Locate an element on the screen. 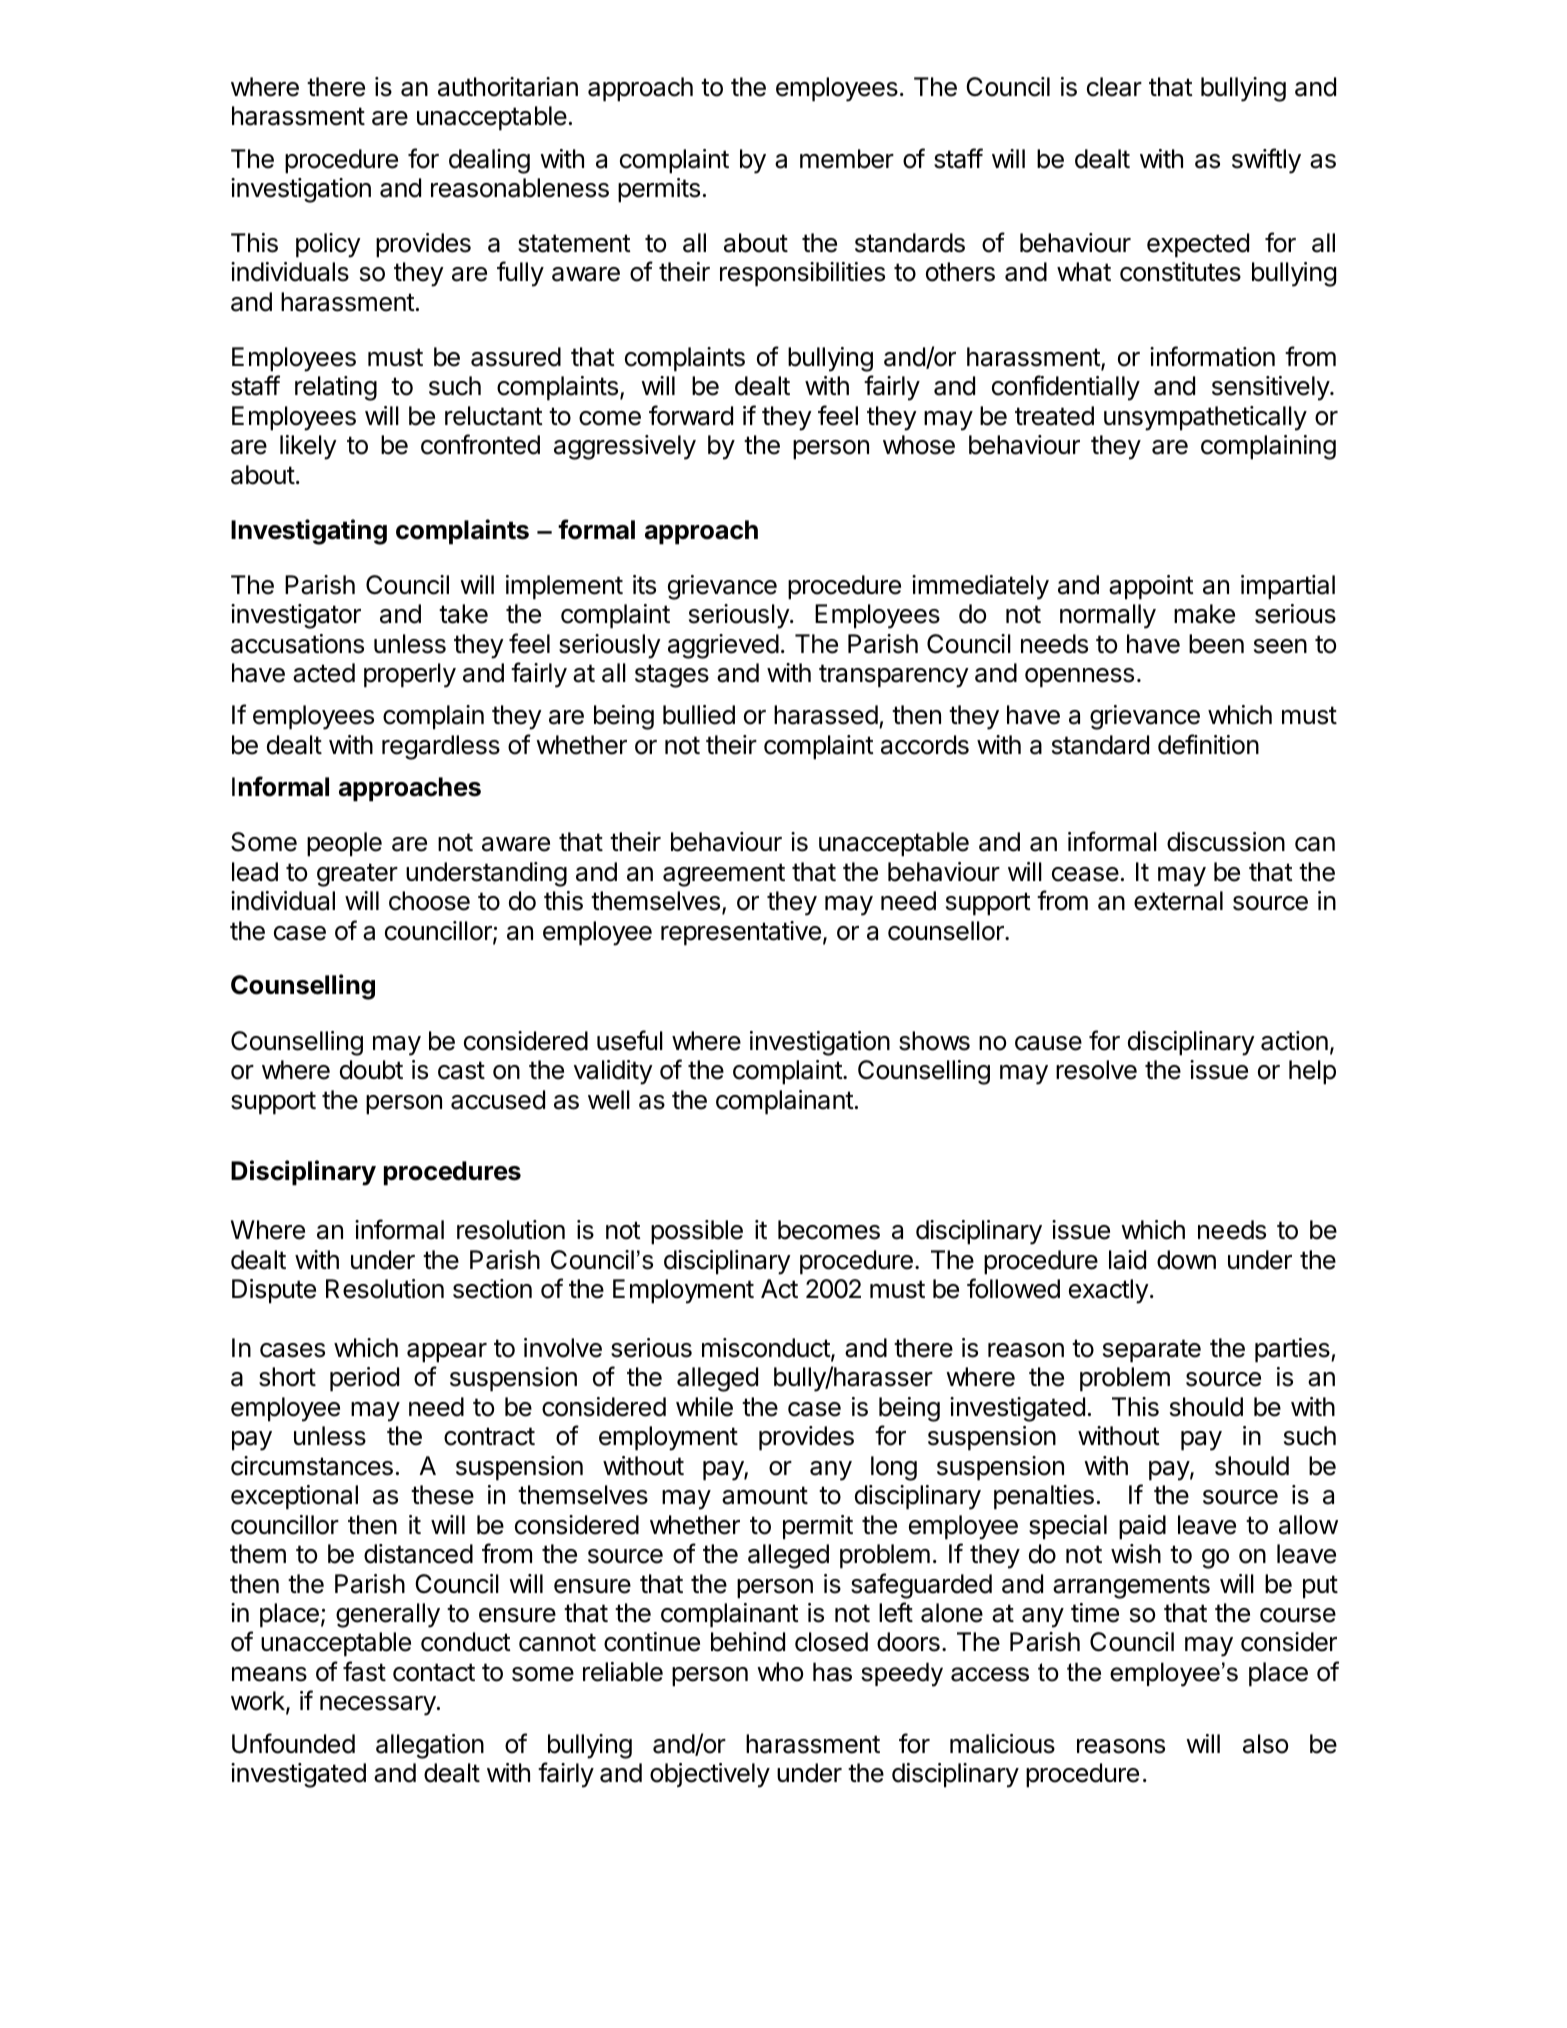 Image resolution: width=1567 pixels, height=2028 pixels. necessary is located at coordinates (379, 1706).
